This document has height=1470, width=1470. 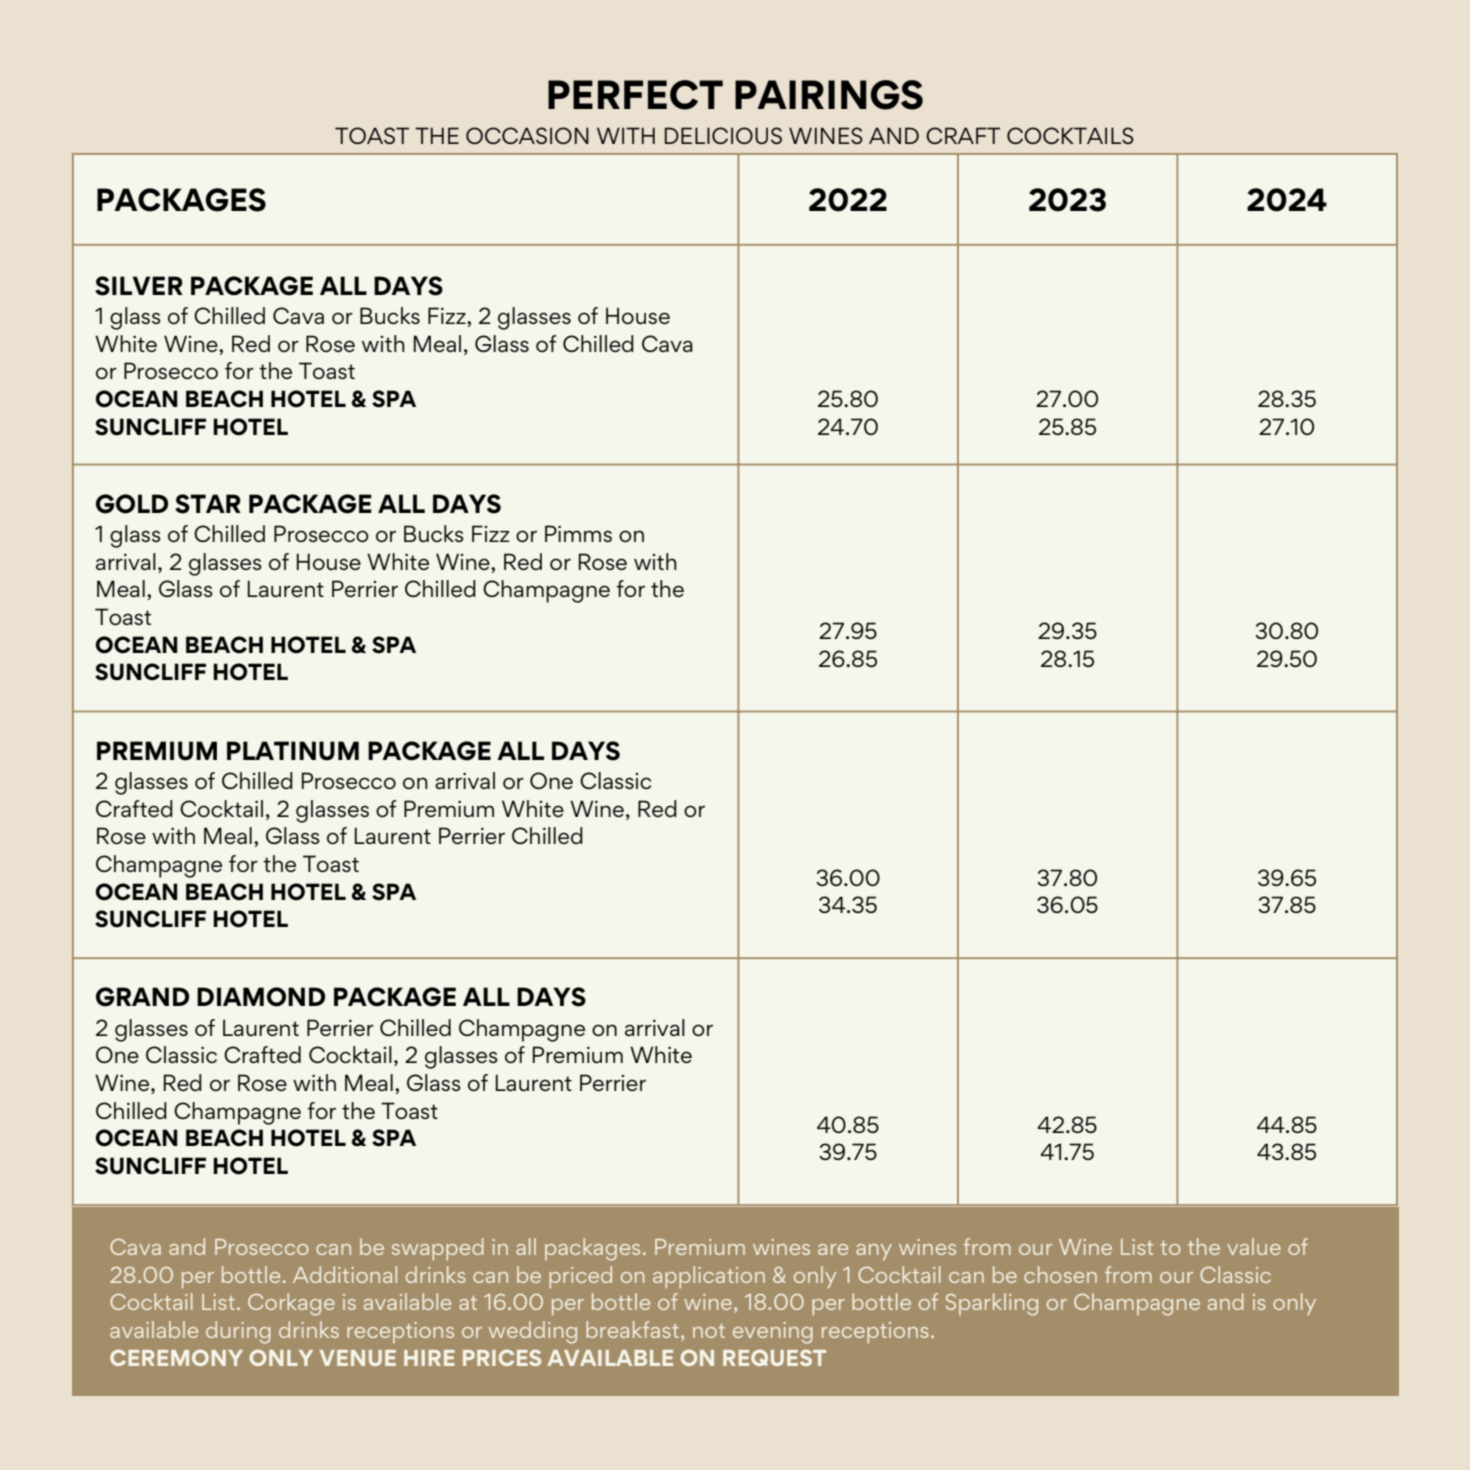 What do you see at coordinates (829, 95) in the document?
I see `PAIRINGS` at bounding box center [829, 95].
